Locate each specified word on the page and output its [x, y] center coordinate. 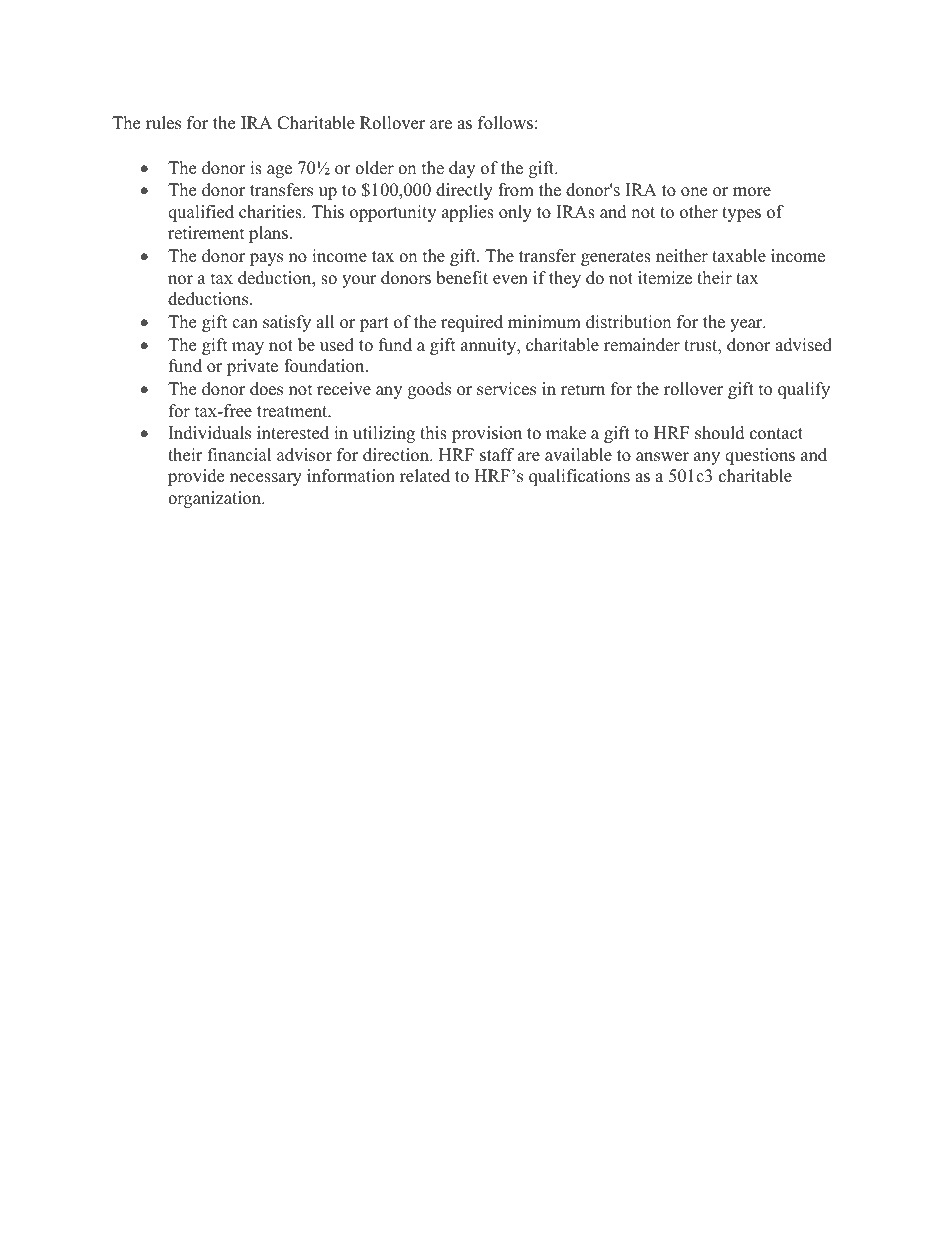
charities [271, 212]
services [506, 389]
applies [468, 213]
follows [505, 123]
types [741, 214]
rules [163, 123]
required [472, 323]
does [266, 389]
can [245, 324]
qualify [804, 390]
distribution [628, 322]
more [752, 192]
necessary [266, 479]
